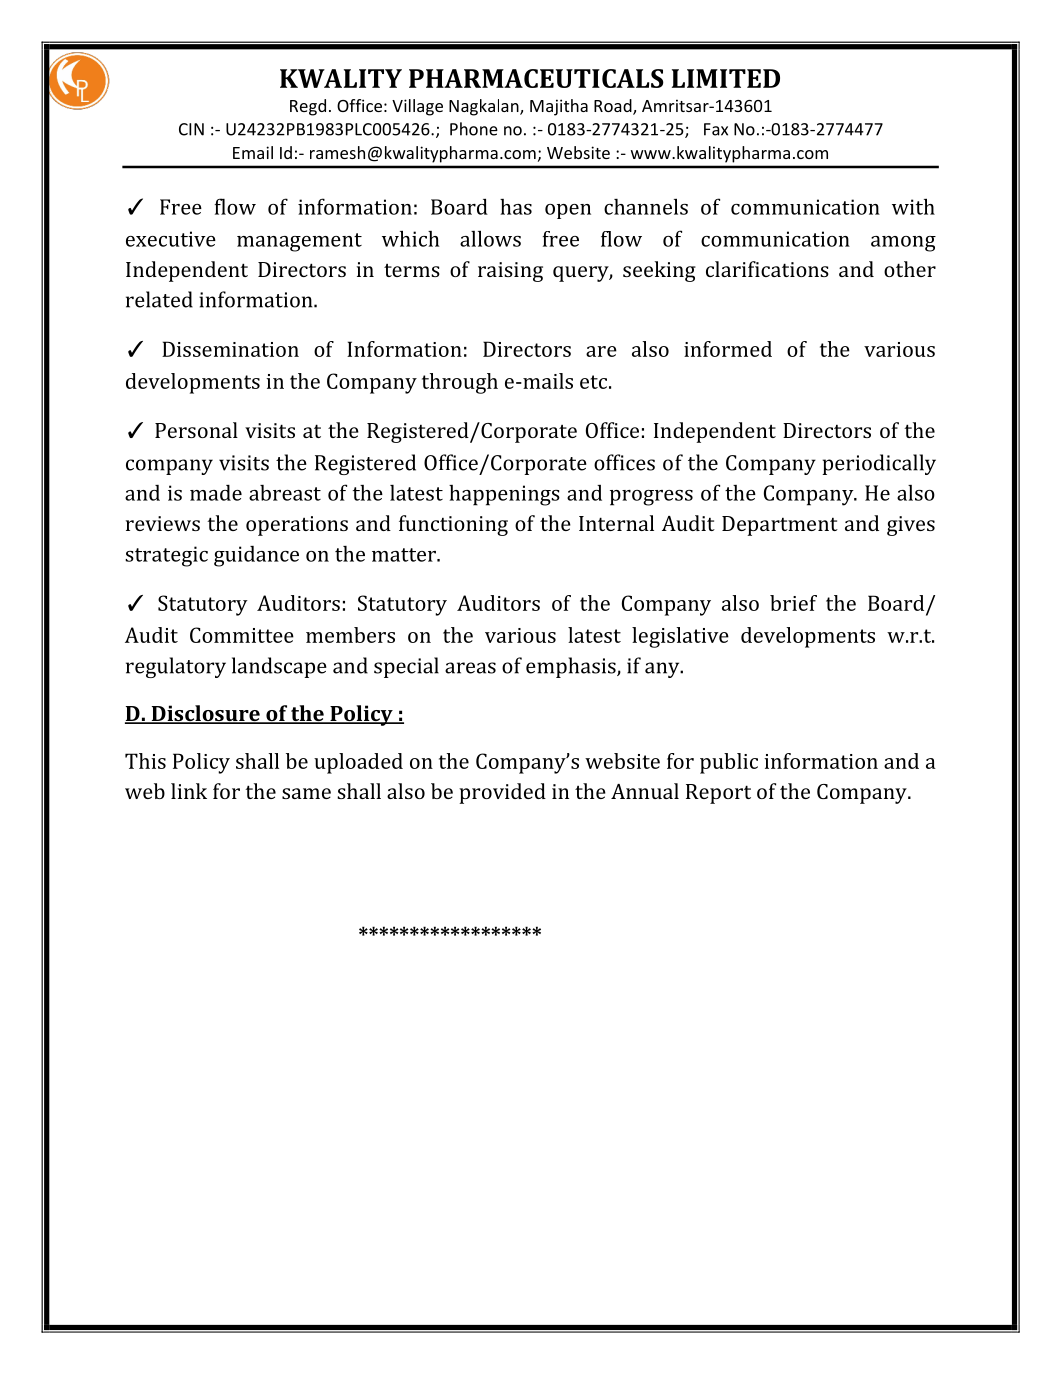 The height and width of the screenshot is (1374, 1061). Describe the element at coordinates (510, 272) in the screenshot. I see `raising` at that location.
